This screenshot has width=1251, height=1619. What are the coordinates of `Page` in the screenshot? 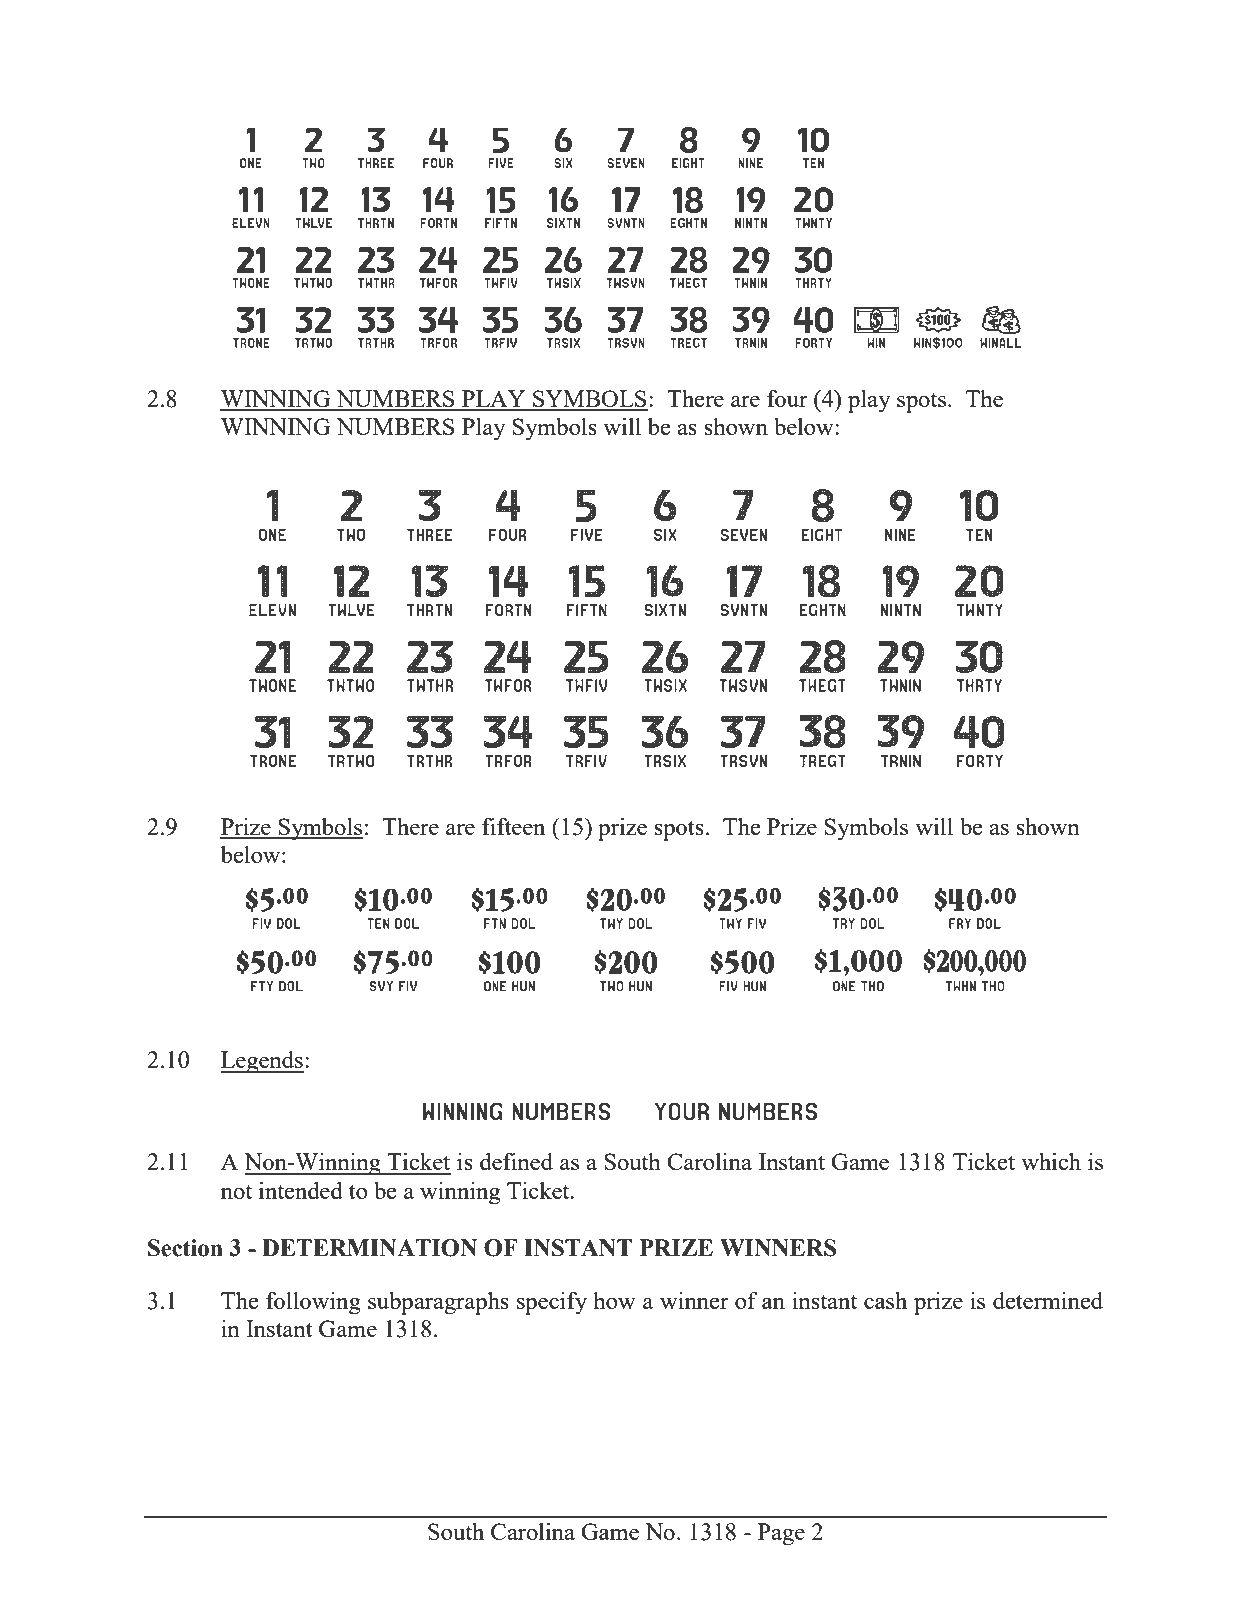 It's located at (781, 1534).
